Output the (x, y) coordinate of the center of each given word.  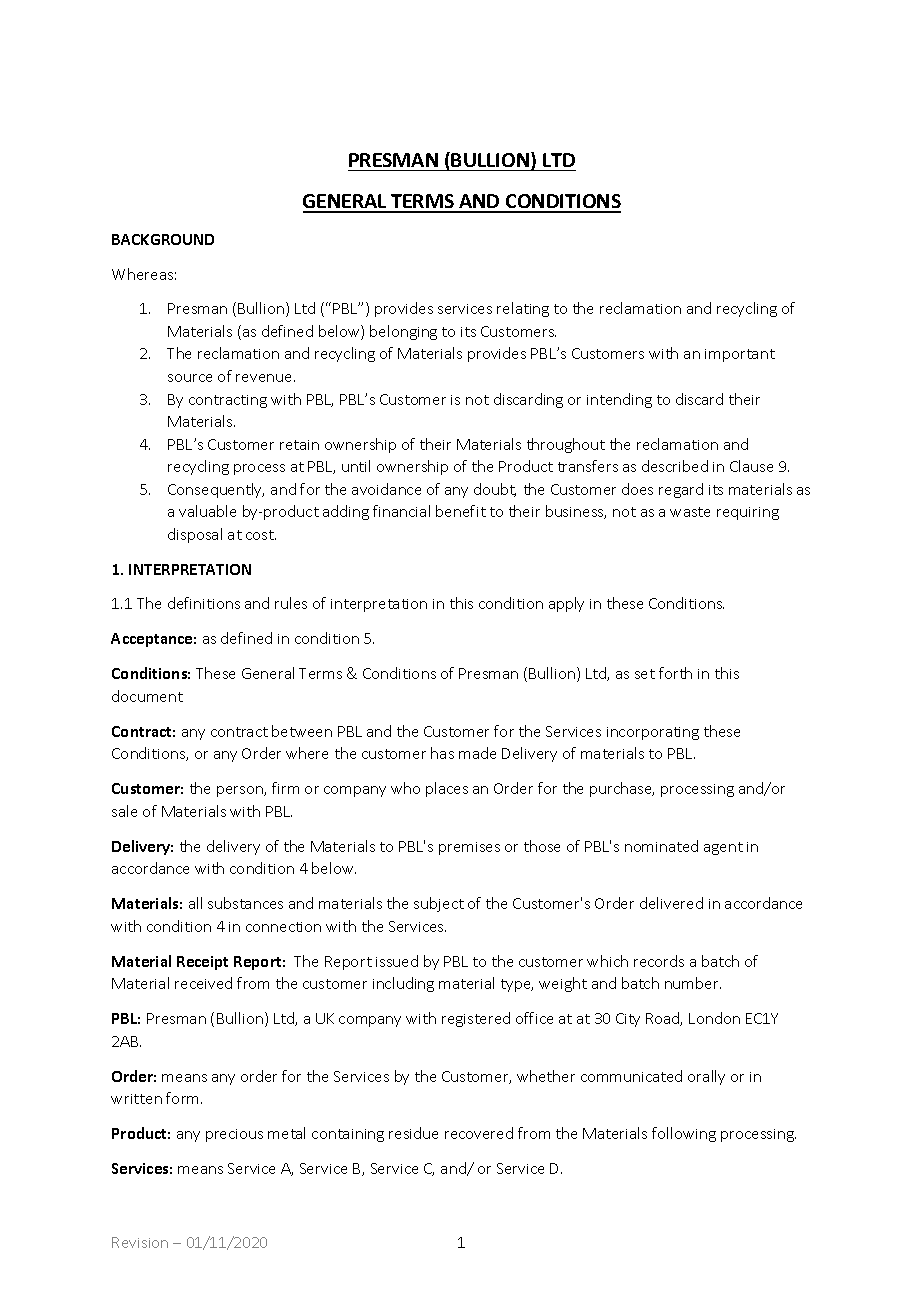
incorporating (653, 733)
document (147, 696)
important (740, 355)
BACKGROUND (163, 239)
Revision (140, 1242)
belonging (403, 332)
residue (413, 1133)
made (477, 753)
